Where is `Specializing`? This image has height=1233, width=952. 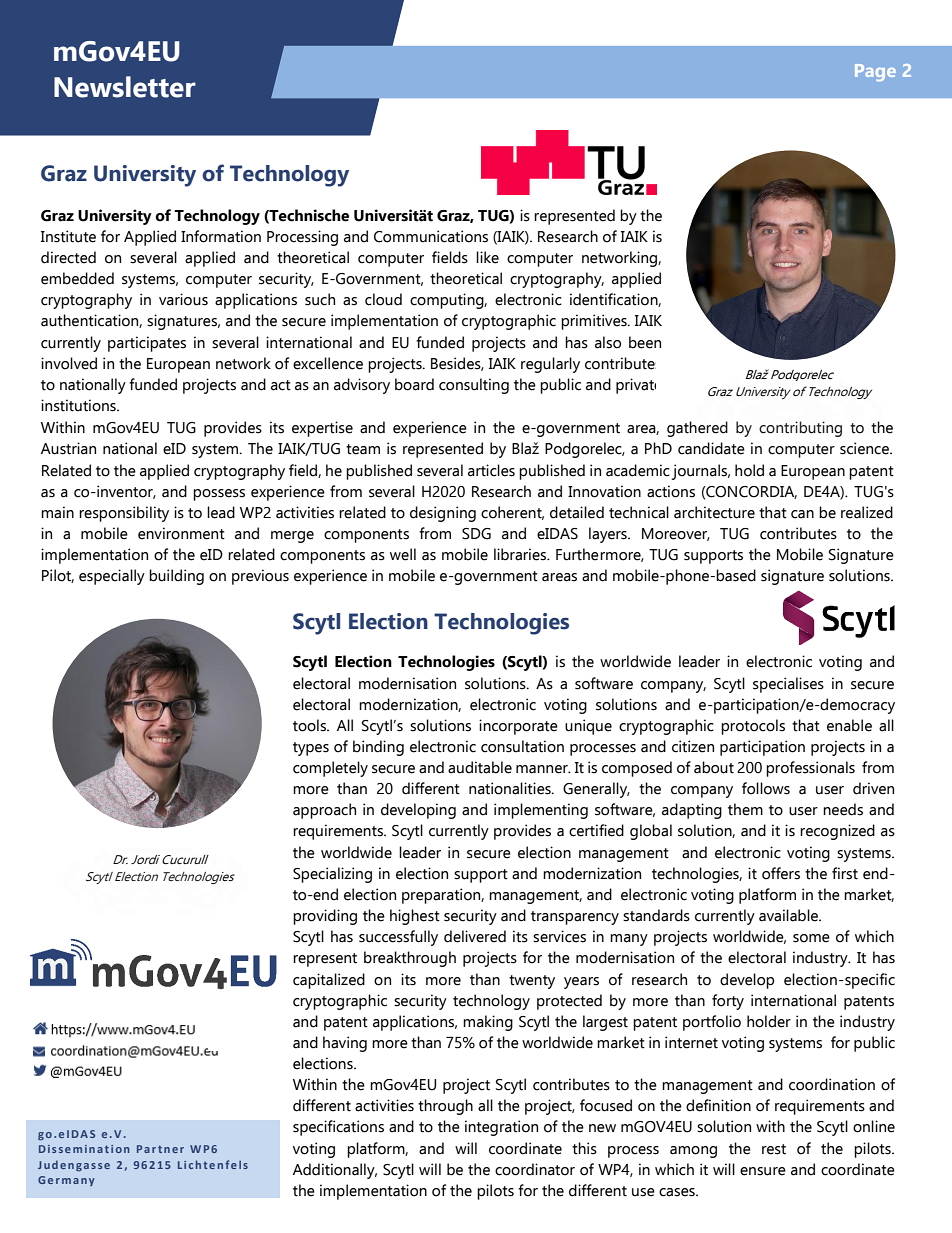
Specializing is located at coordinates (332, 875).
